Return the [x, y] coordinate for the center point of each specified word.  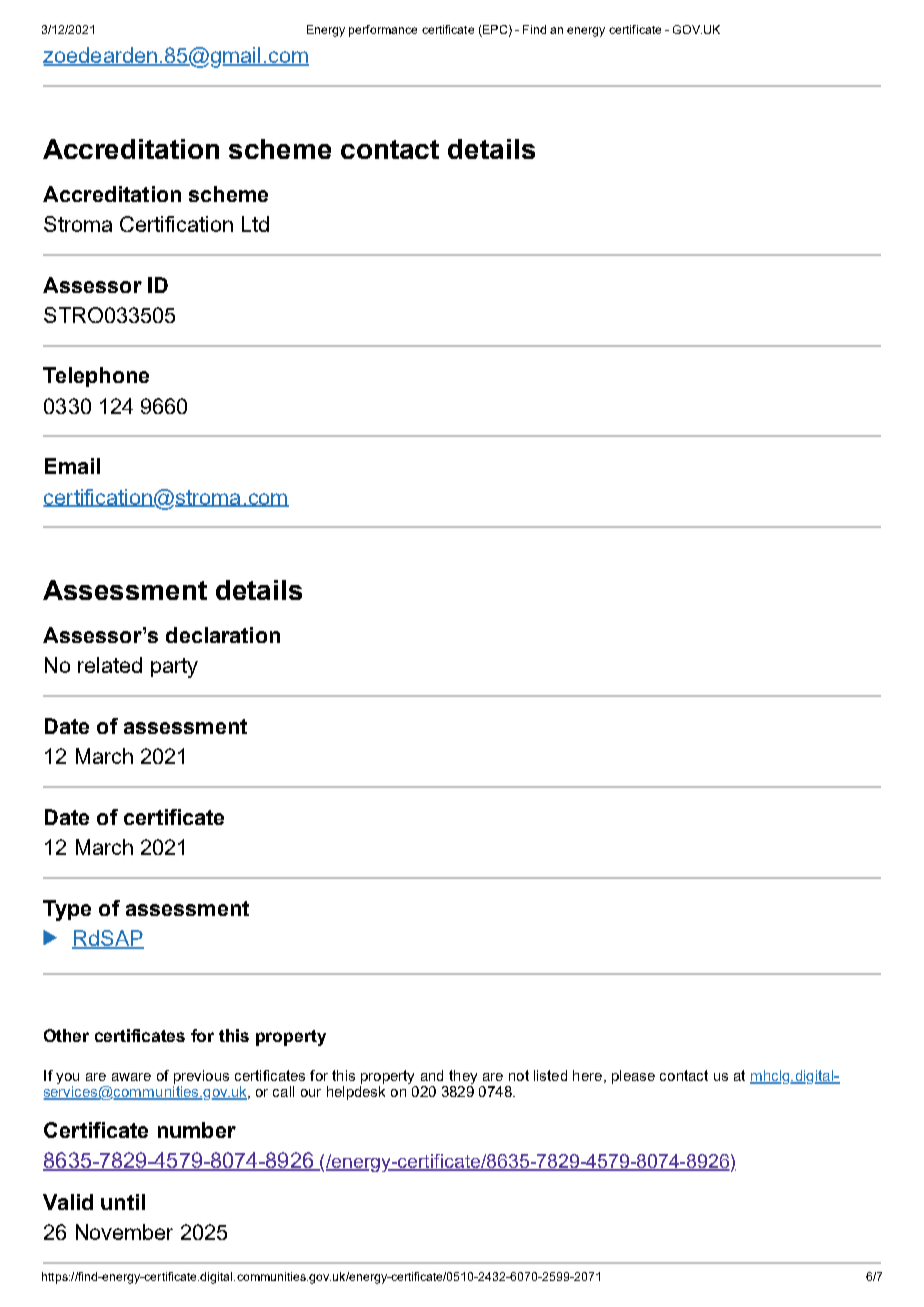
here [587, 1075]
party [174, 668]
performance [383, 31]
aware [131, 1077]
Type [67, 910]
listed [550, 1075]
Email [72, 466]
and [432, 1075]
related [110, 665]
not [519, 1075]
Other [66, 1035]
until [123, 1202]
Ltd [255, 224]
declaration [223, 635]
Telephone [96, 377]
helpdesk [356, 1093]
